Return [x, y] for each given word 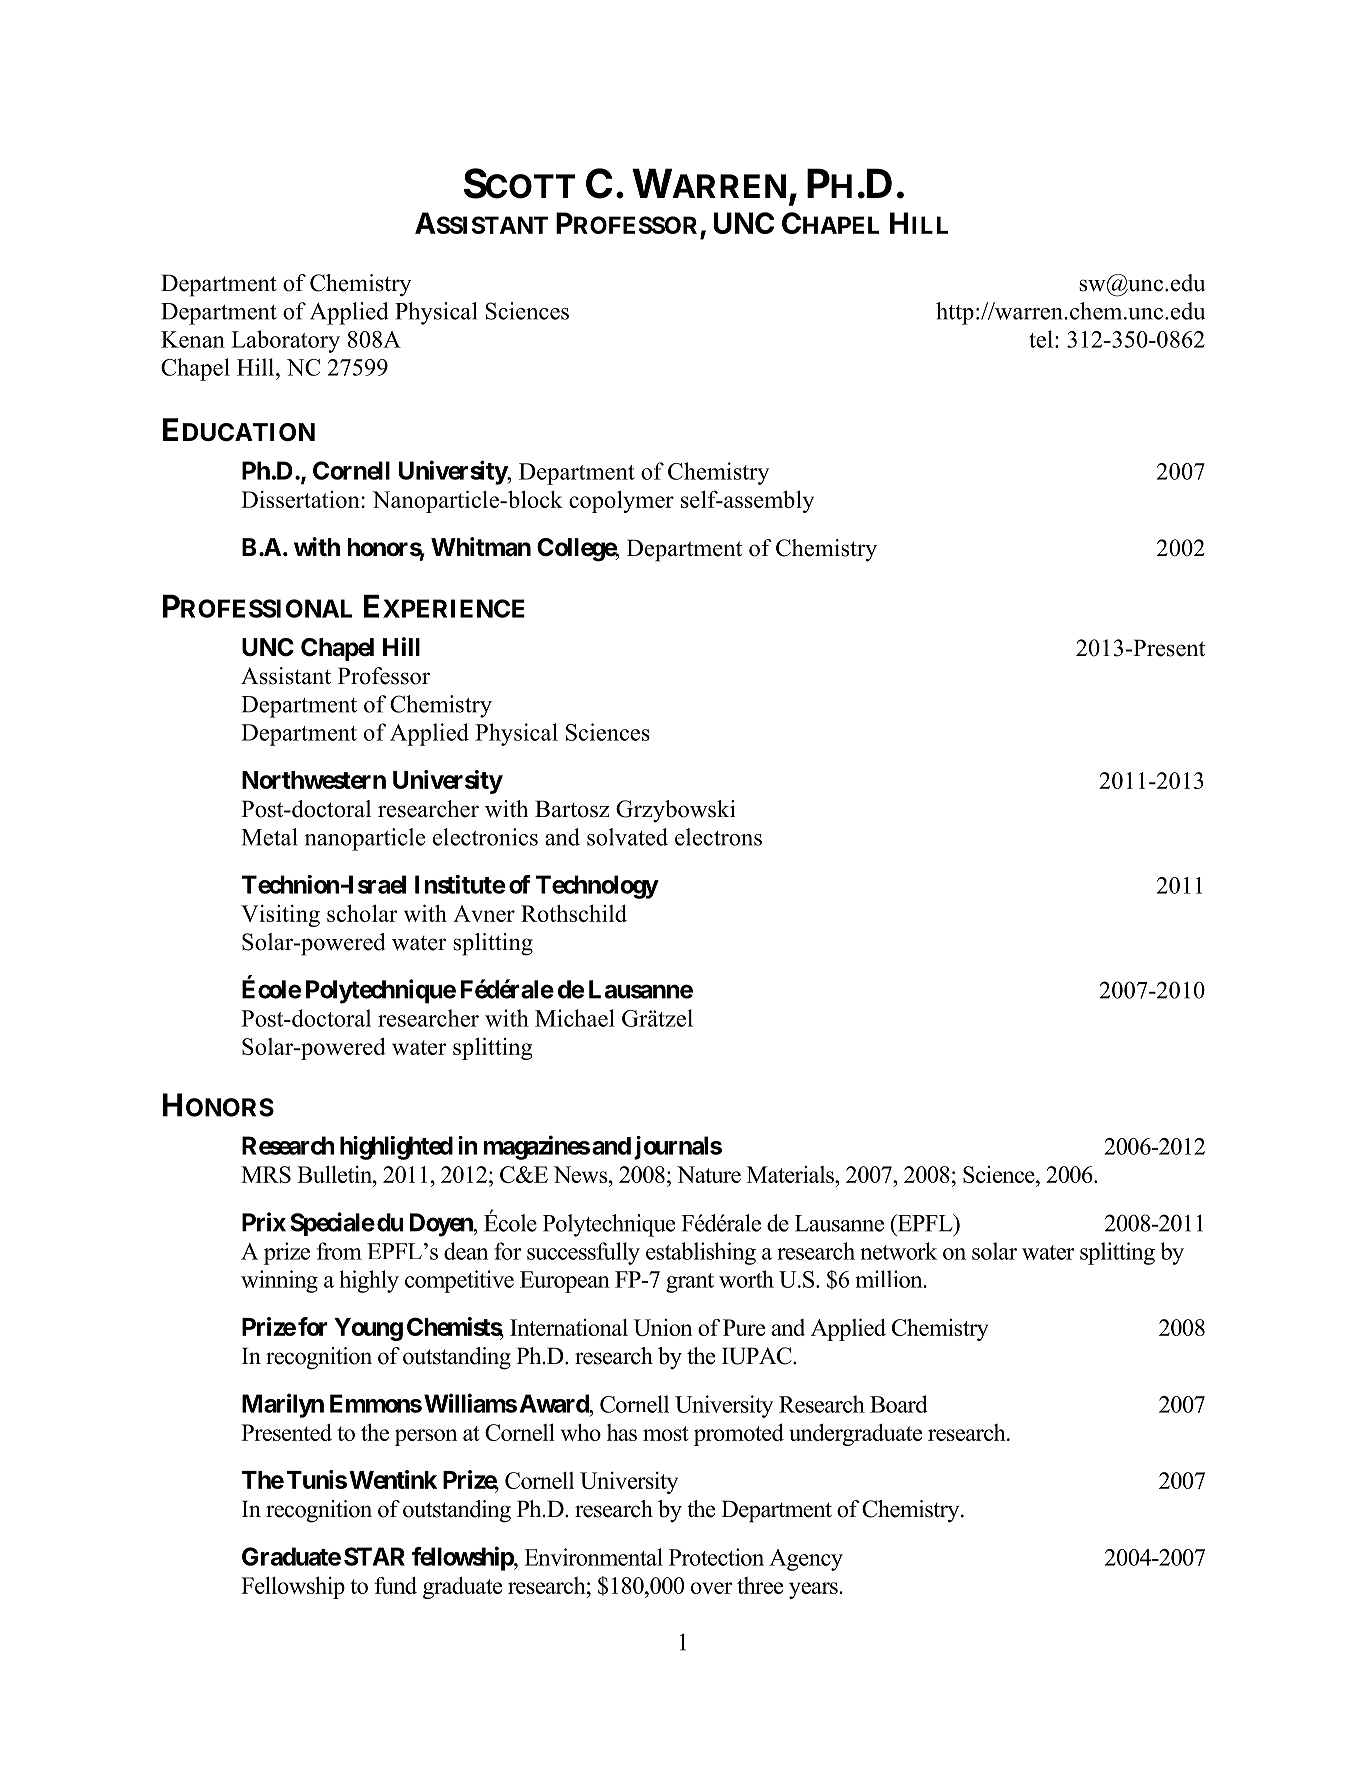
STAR [374, 1556]
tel [1041, 339]
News [581, 1174]
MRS [266, 1174]
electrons [718, 837]
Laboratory [285, 341]
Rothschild [574, 913]
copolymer [621, 501]
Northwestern [314, 780]
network [898, 1251]
